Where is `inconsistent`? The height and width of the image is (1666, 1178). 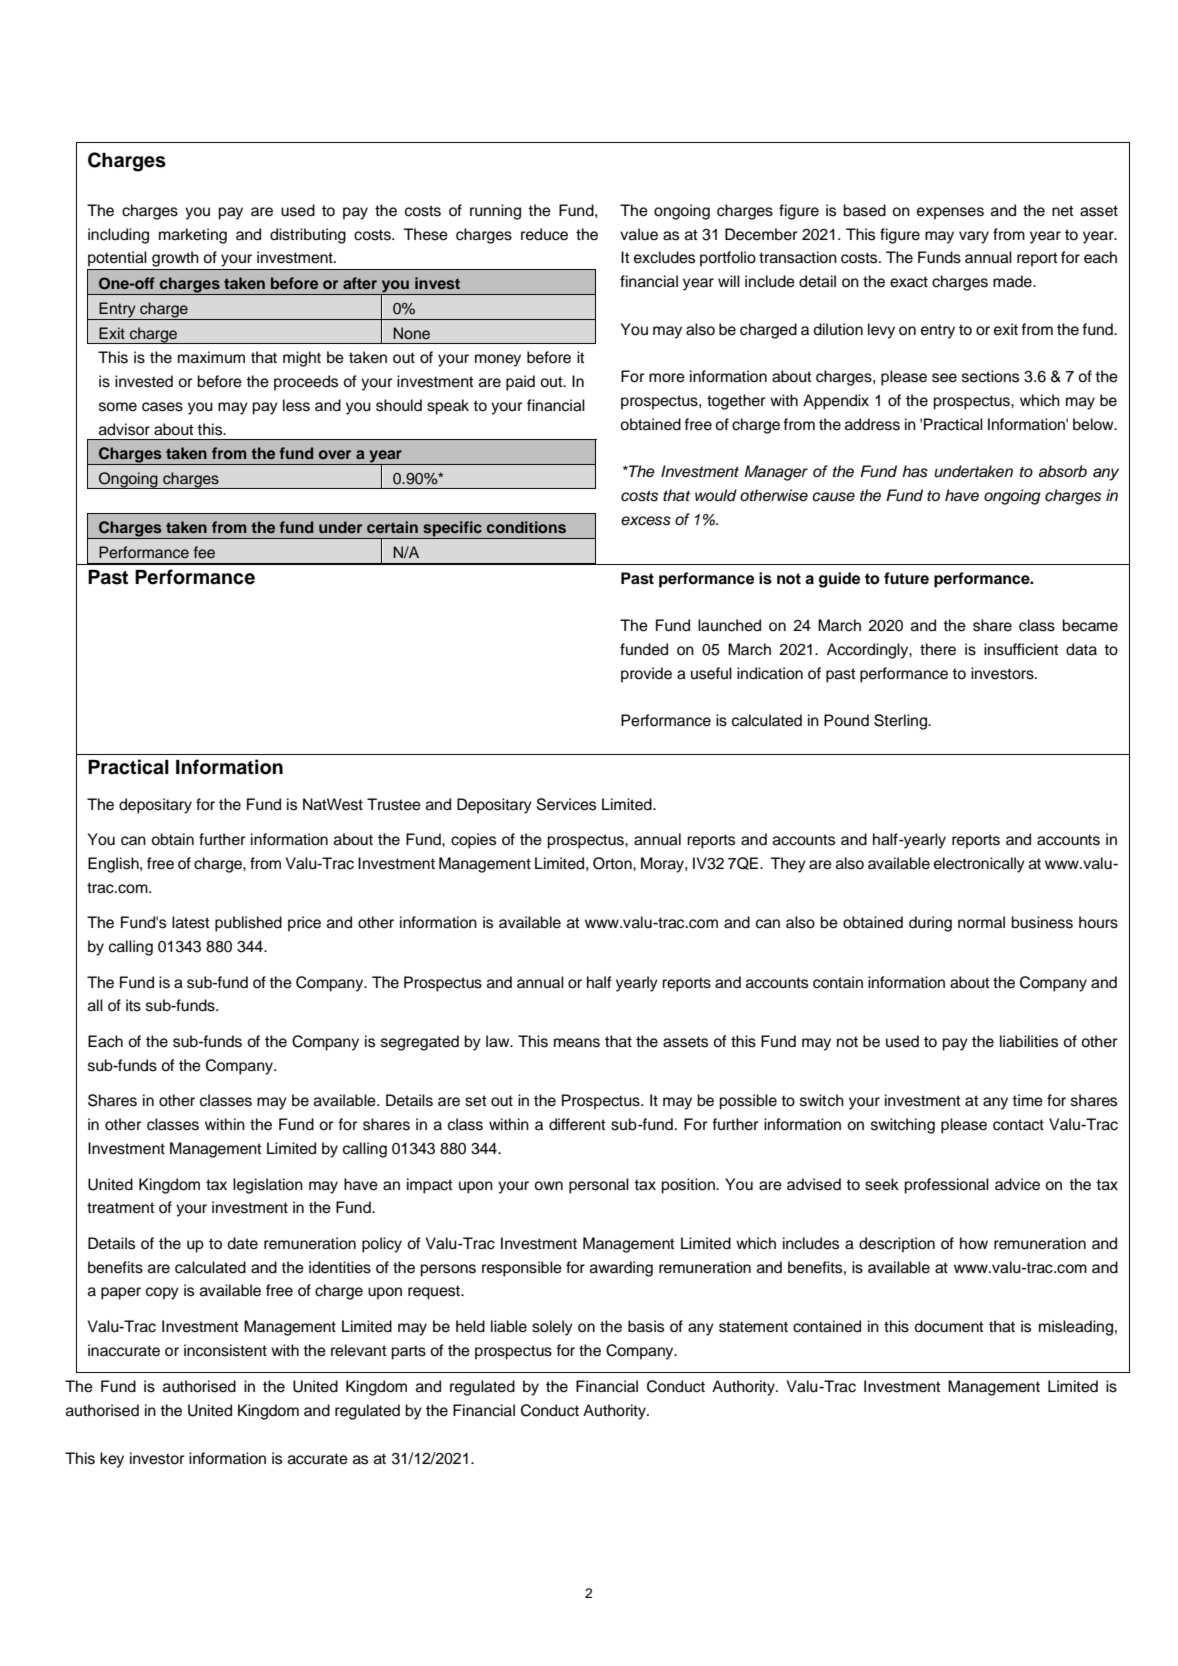 inconsistent is located at coordinates (225, 1350).
